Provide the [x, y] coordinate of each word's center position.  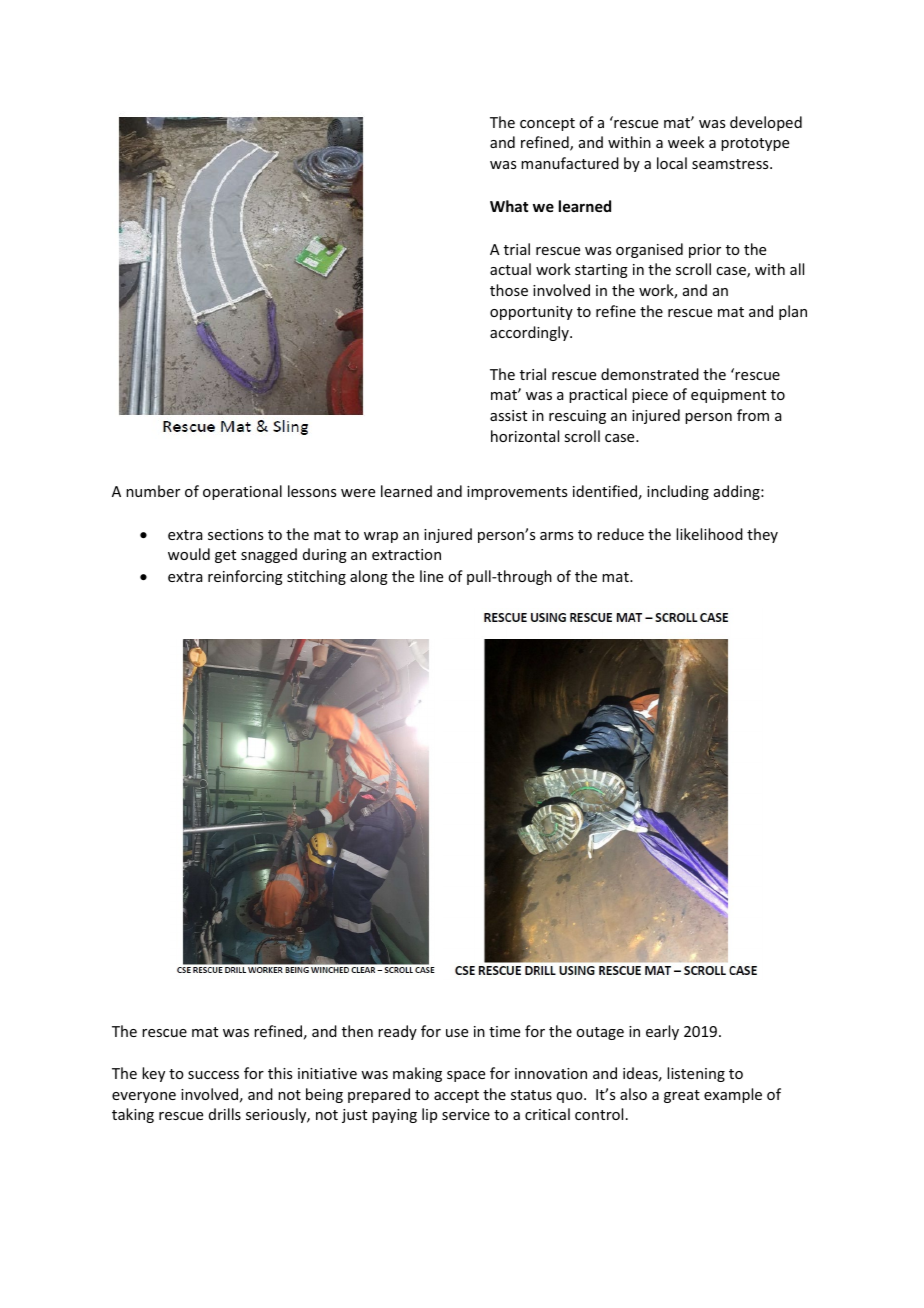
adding [738, 492]
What [509, 206]
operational [242, 492]
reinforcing [245, 577]
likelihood [709, 534]
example [733, 1095]
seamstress [731, 164]
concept [547, 124]
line [431, 576]
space [466, 1076]
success [213, 1075]
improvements [517, 493]
